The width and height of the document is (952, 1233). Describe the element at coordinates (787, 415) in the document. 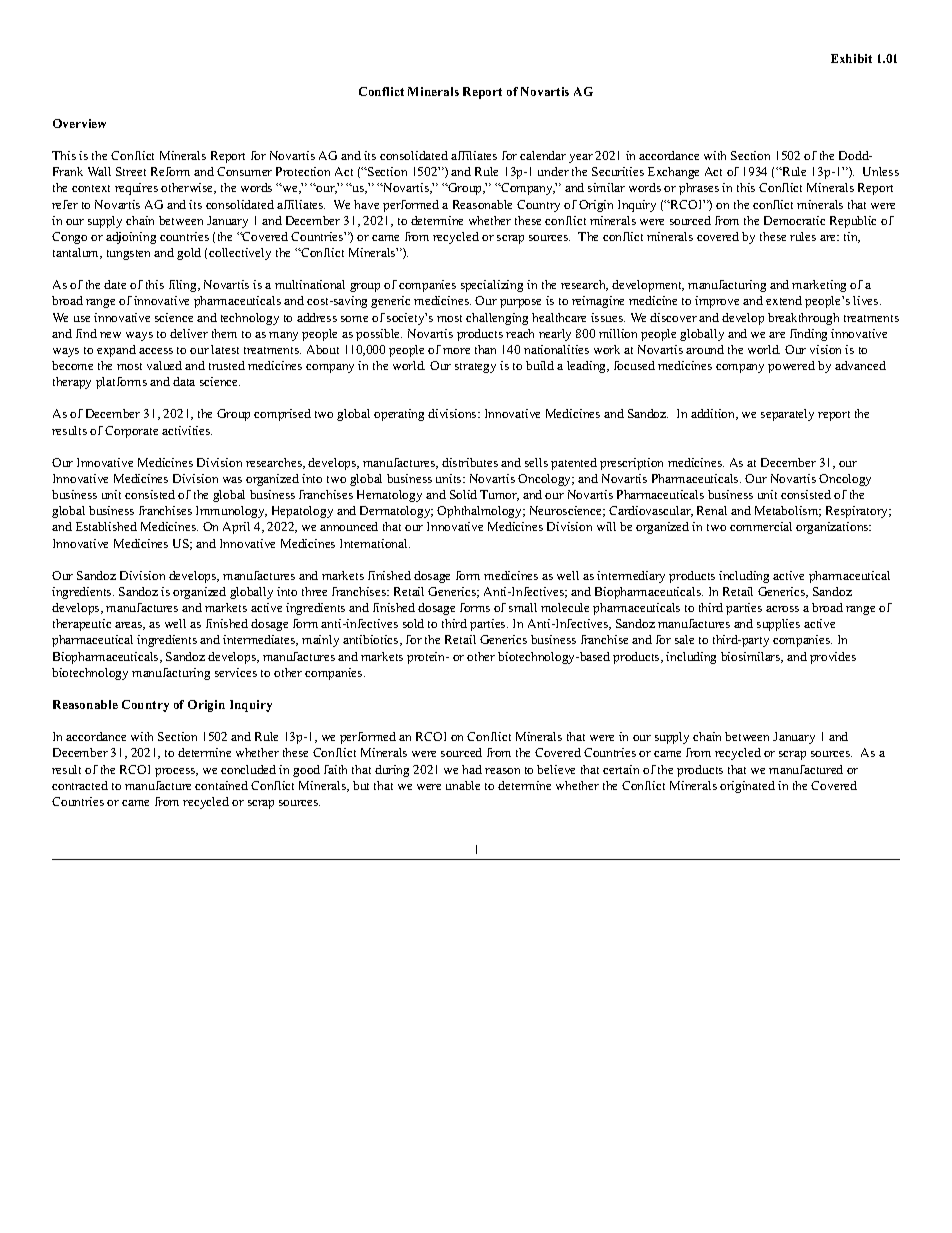

I see `separately` at that location.
